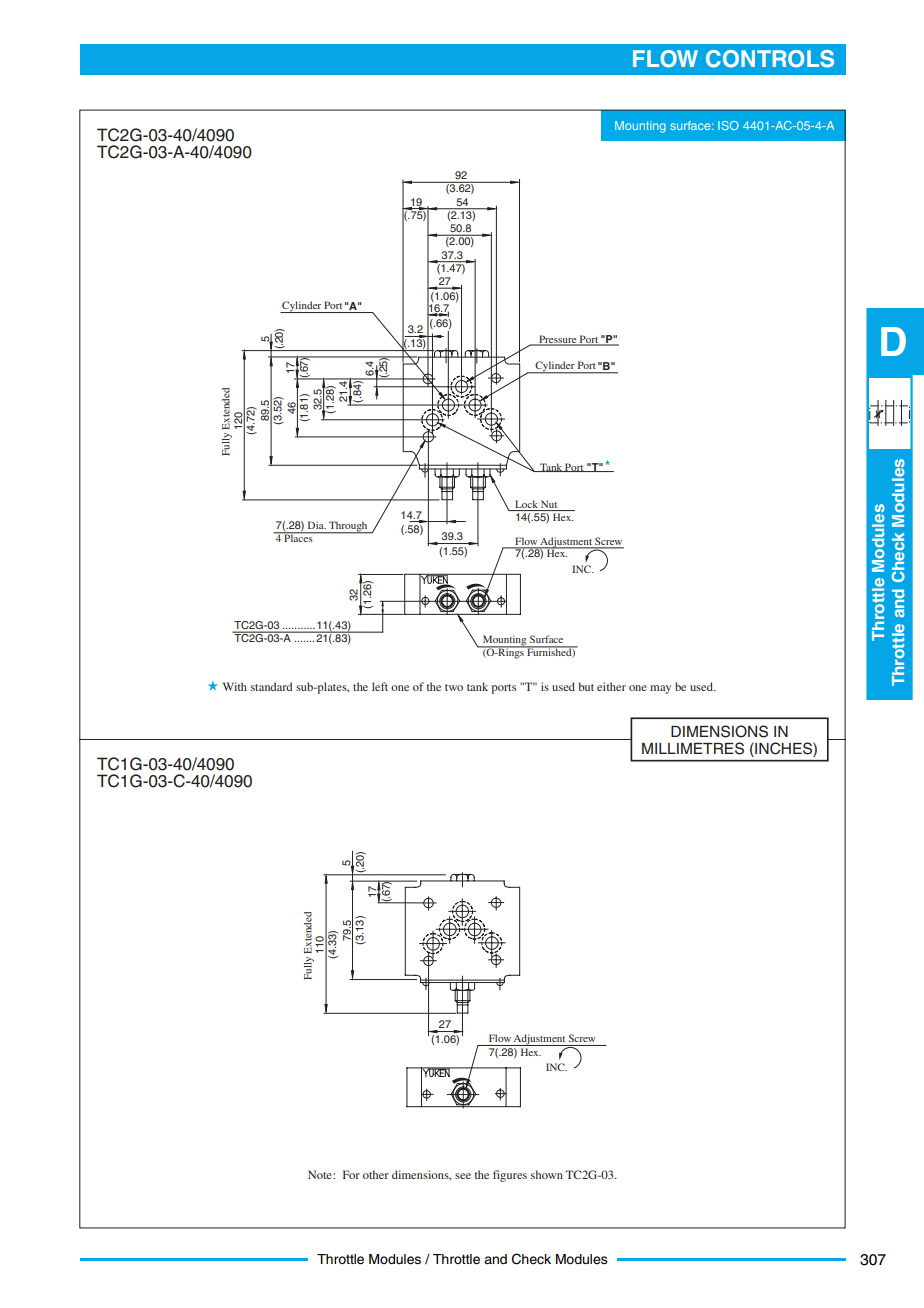 This screenshot has width=924, height=1308. Describe the element at coordinates (271, 686) in the screenshot. I see `standard` at that location.
